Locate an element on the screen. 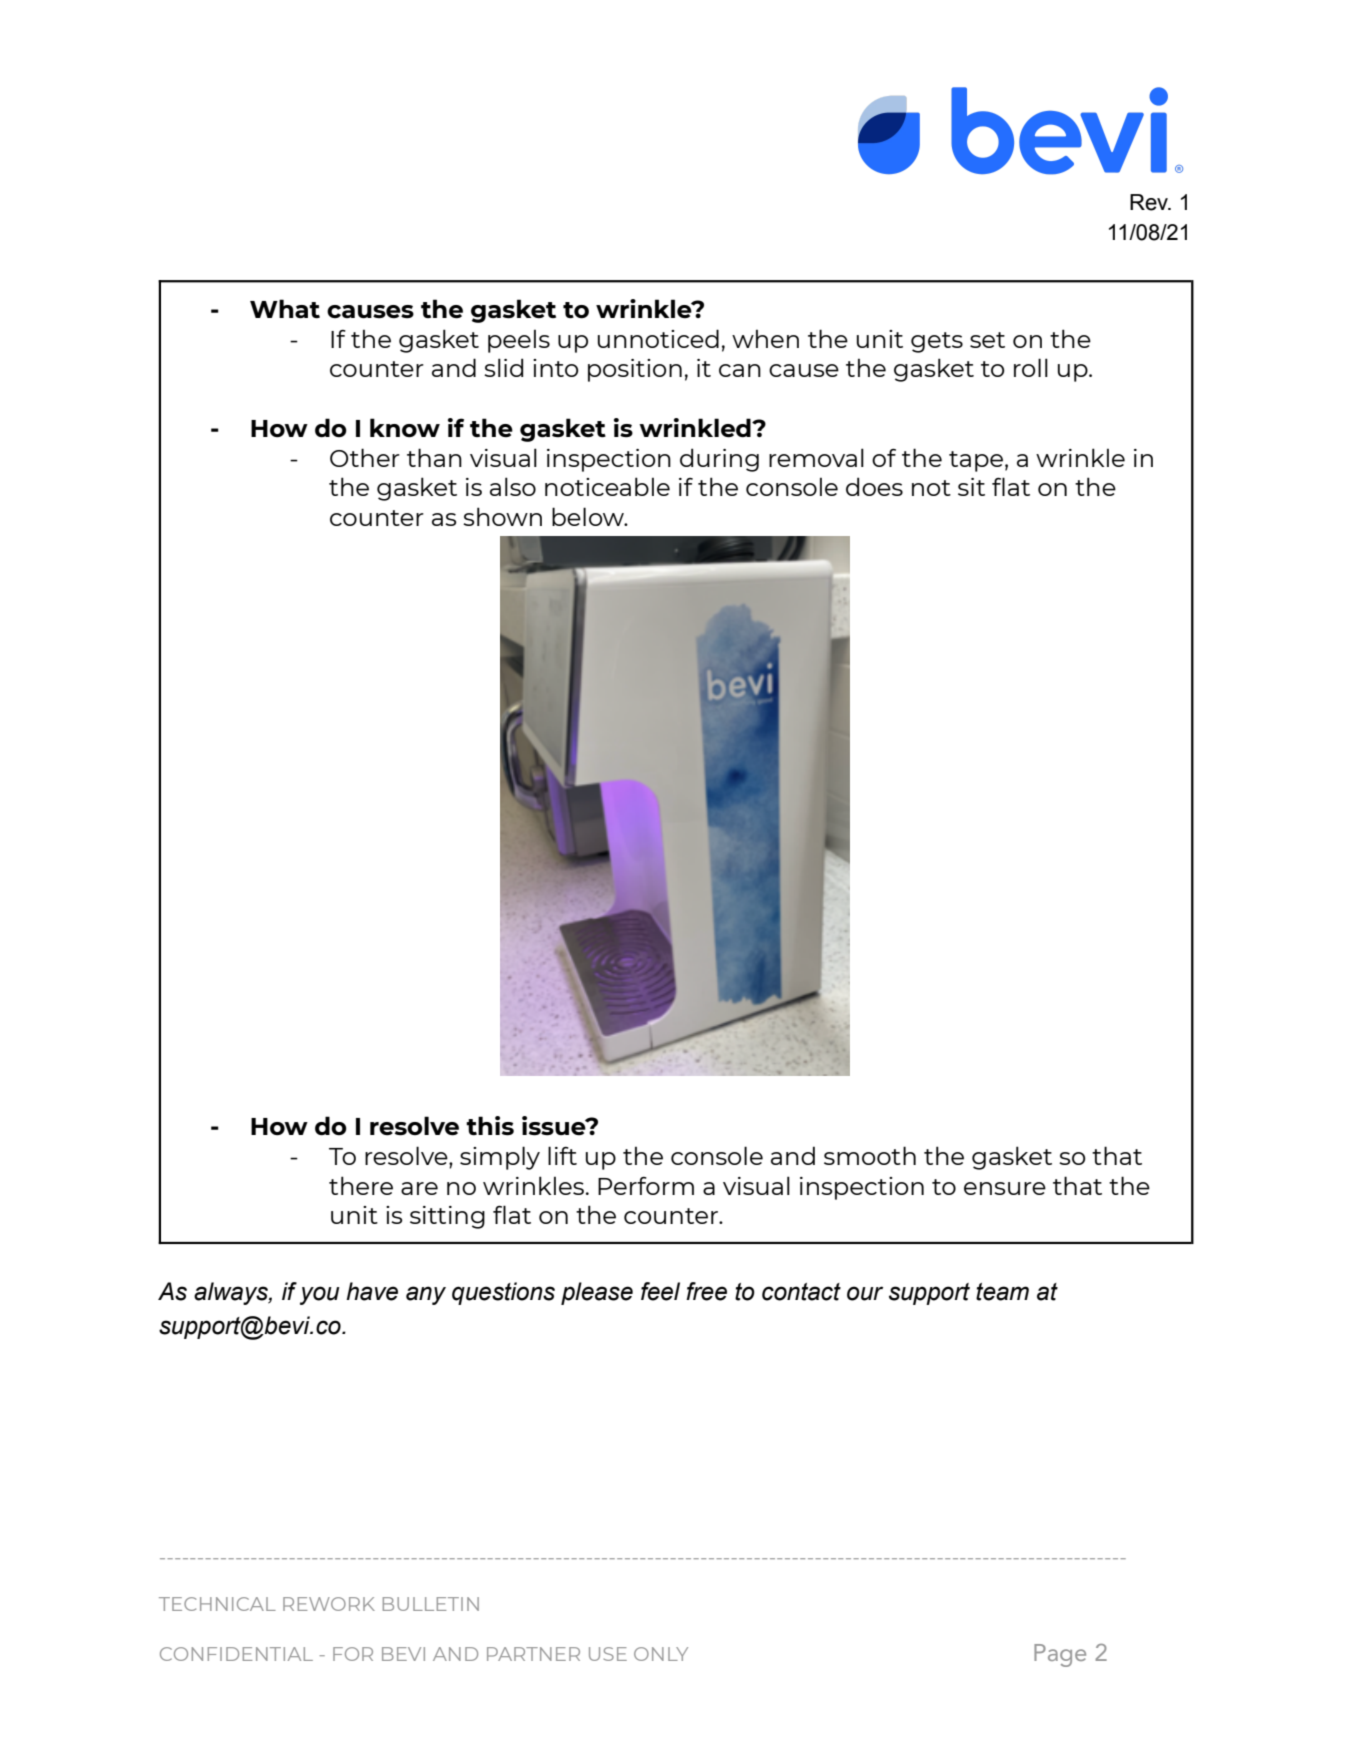  below is located at coordinates (589, 516).
